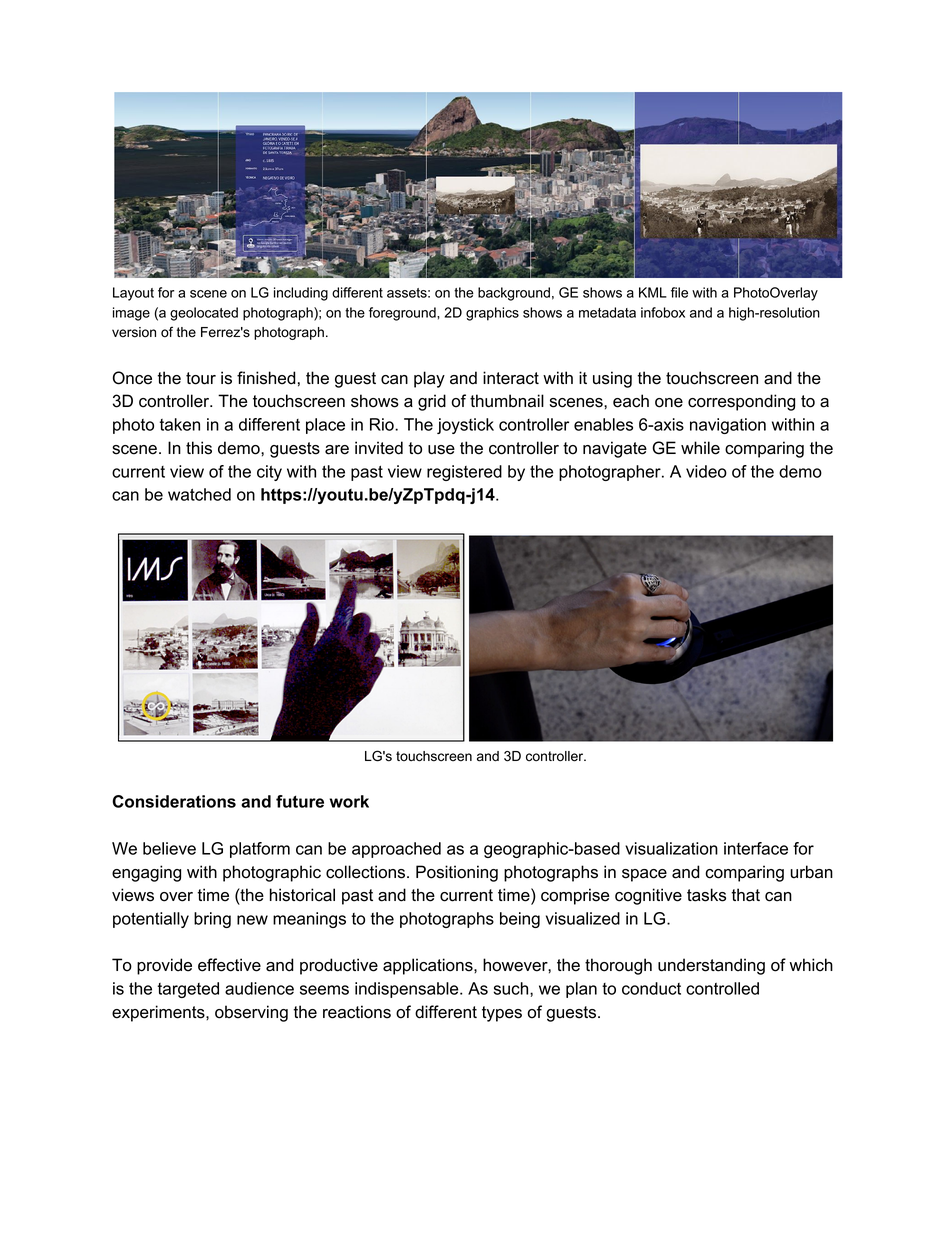 The image size is (952, 1233). I want to click on geolocated, so click(204, 314).
